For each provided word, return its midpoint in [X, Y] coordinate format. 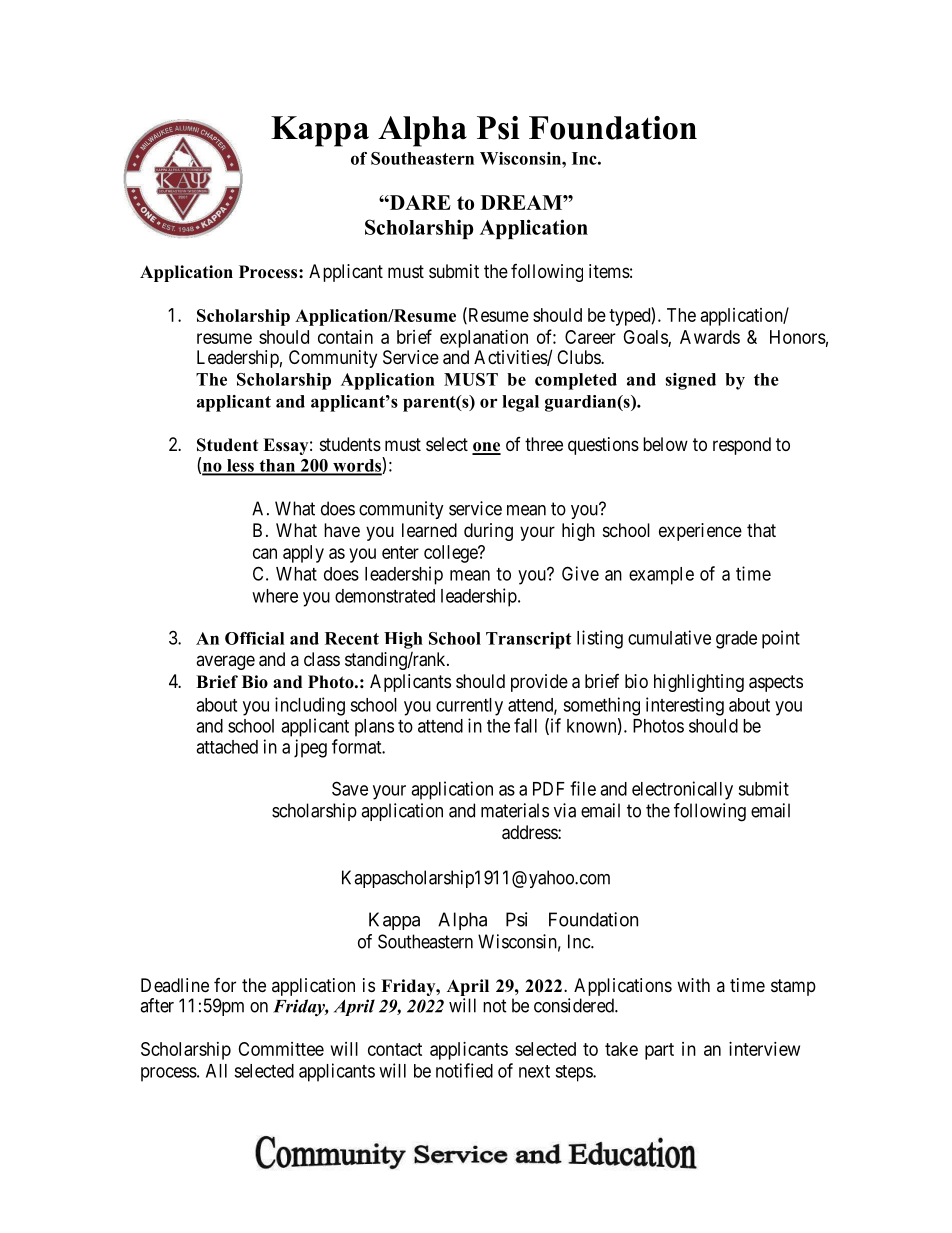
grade [736, 640]
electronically [682, 790]
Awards [710, 337]
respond [742, 446]
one [486, 448]
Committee [281, 1049]
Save [350, 788]
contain [345, 337]
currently [469, 707]
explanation [484, 339]
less [240, 466]
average [225, 662]
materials [515, 810]
